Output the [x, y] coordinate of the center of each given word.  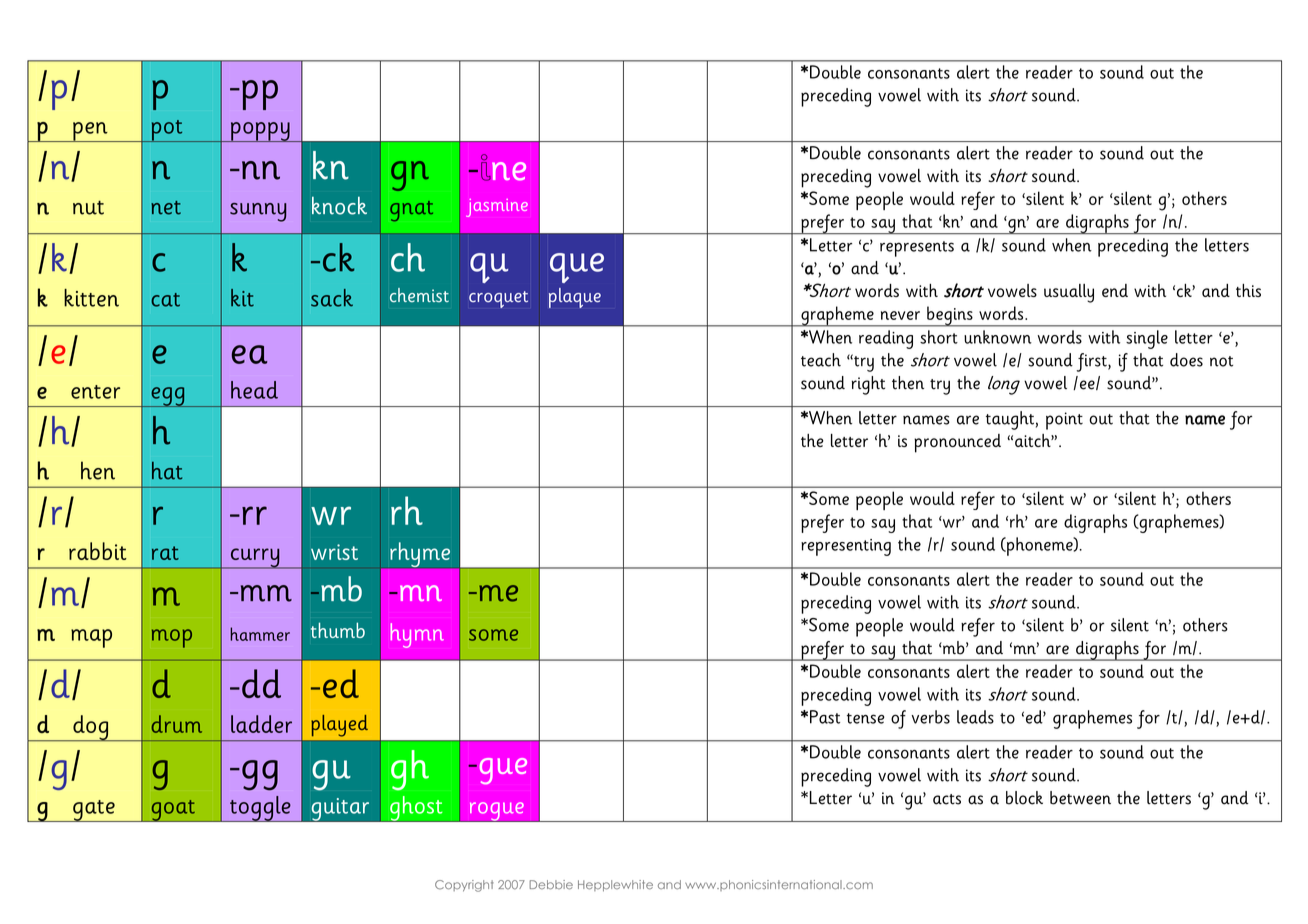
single [1147, 339]
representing [846, 547]
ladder [261, 724]
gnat [411, 211]
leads [975, 717]
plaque [575, 298]
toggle [260, 809]
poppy [260, 132]
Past [825, 717]
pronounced [957, 443]
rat [165, 553]
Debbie [551, 885]
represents [917, 249]
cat [165, 300]
